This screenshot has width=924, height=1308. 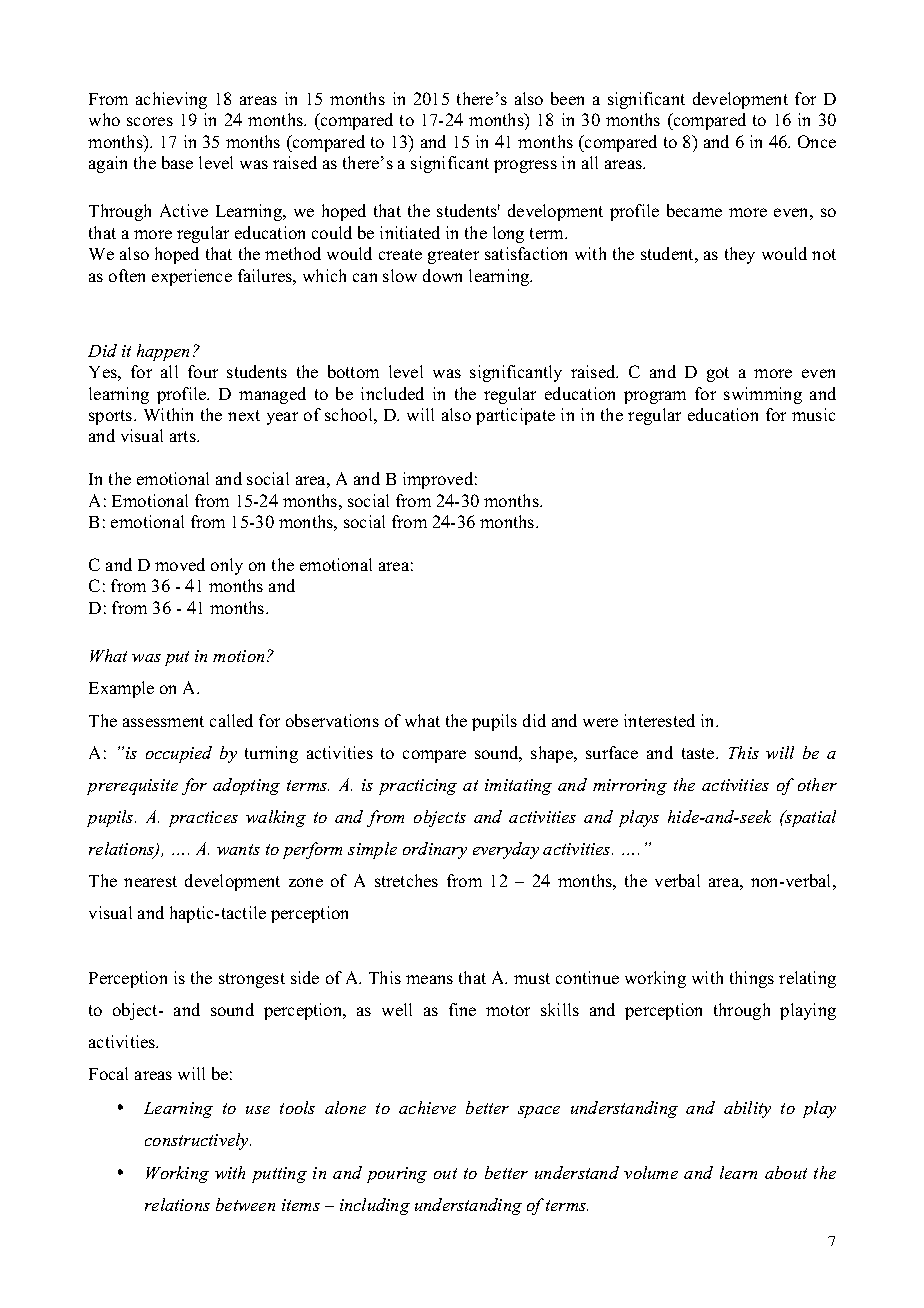 What do you see at coordinates (817, 141) in the screenshot?
I see `Once` at bounding box center [817, 141].
